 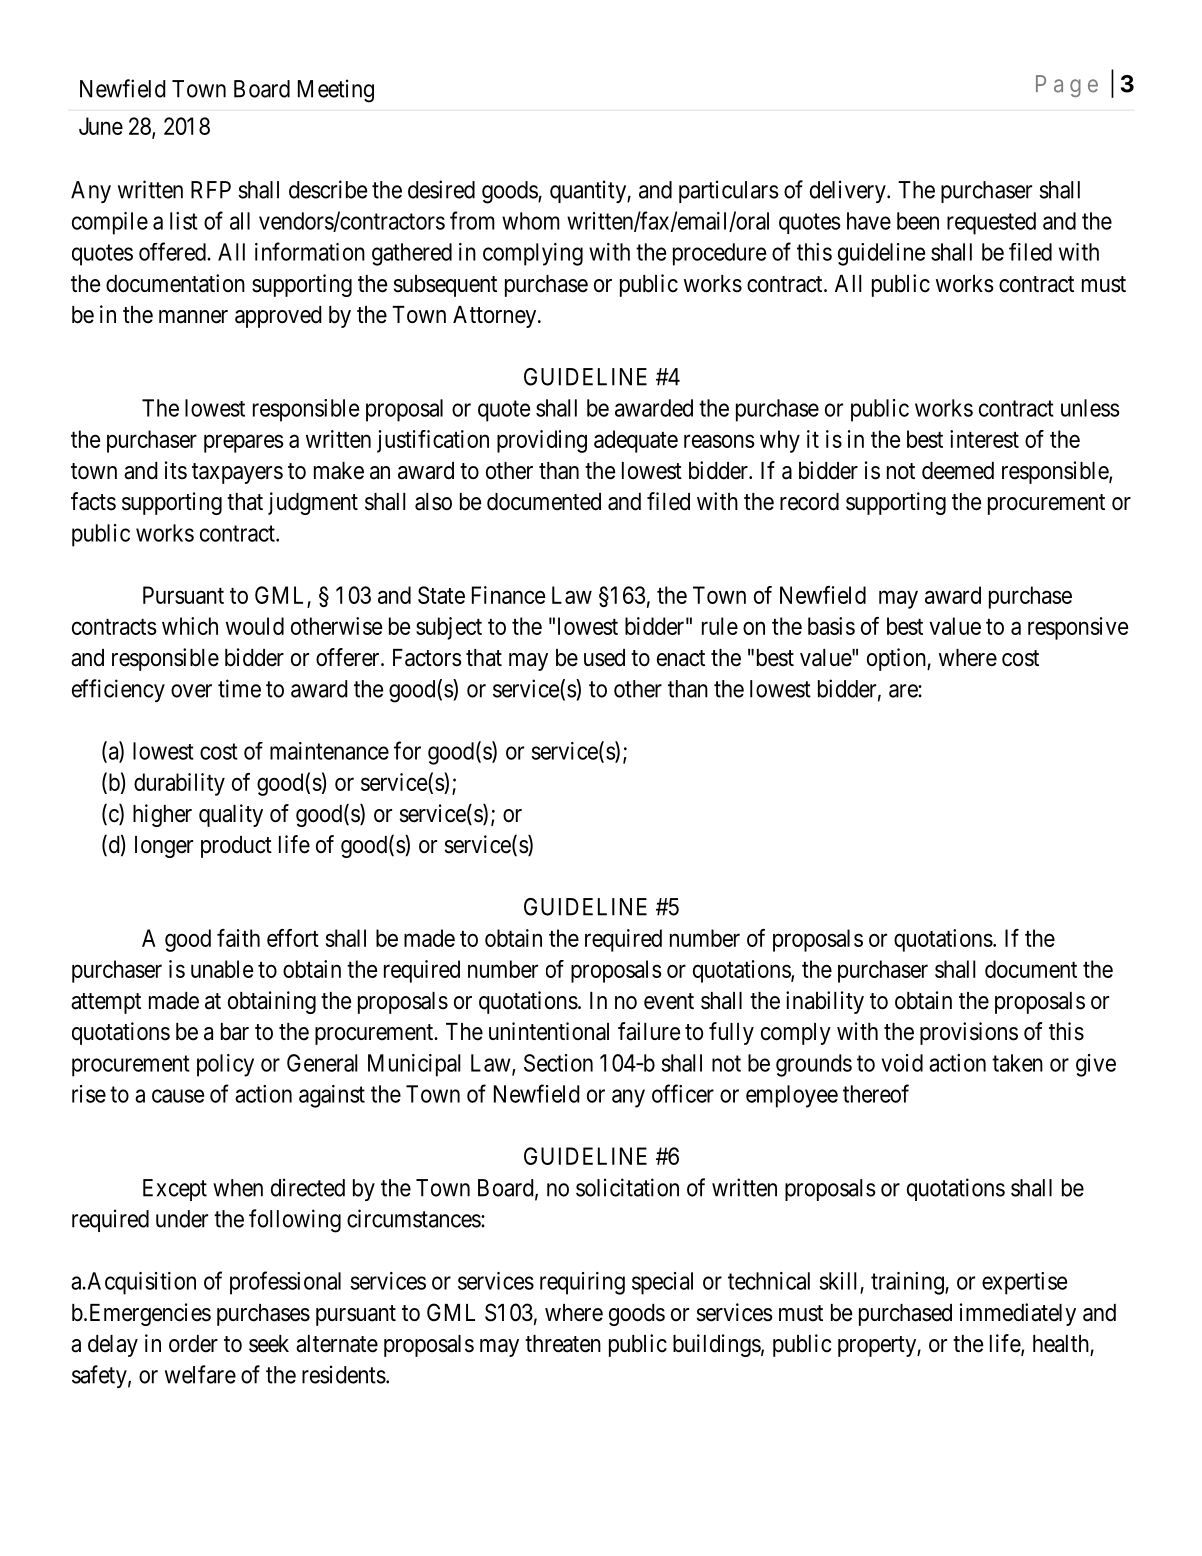 I want to click on threaten, so click(x=563, y=1344).
